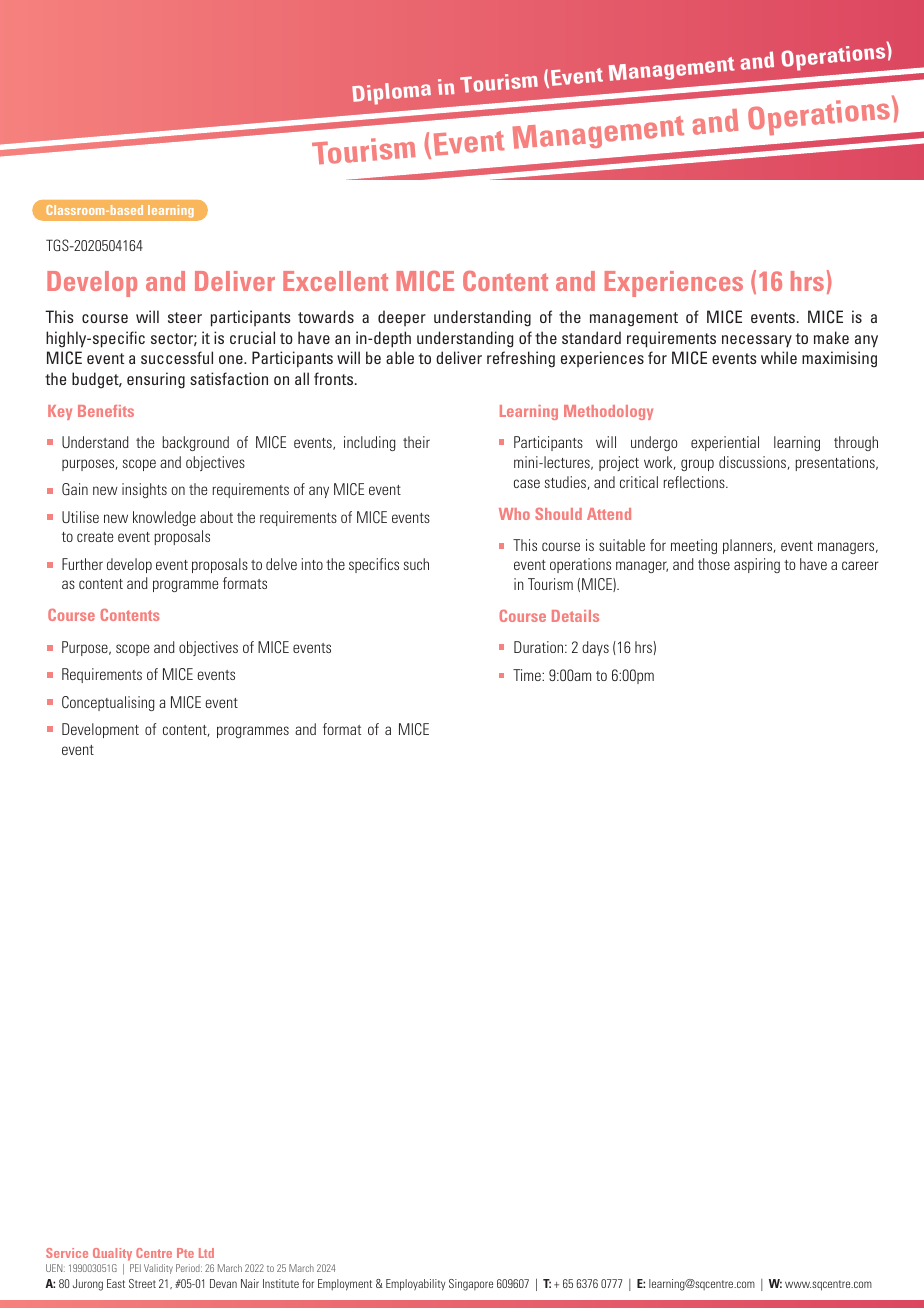 This document has height=1308, width=924. I want to click on planners, so click(749, 546).
